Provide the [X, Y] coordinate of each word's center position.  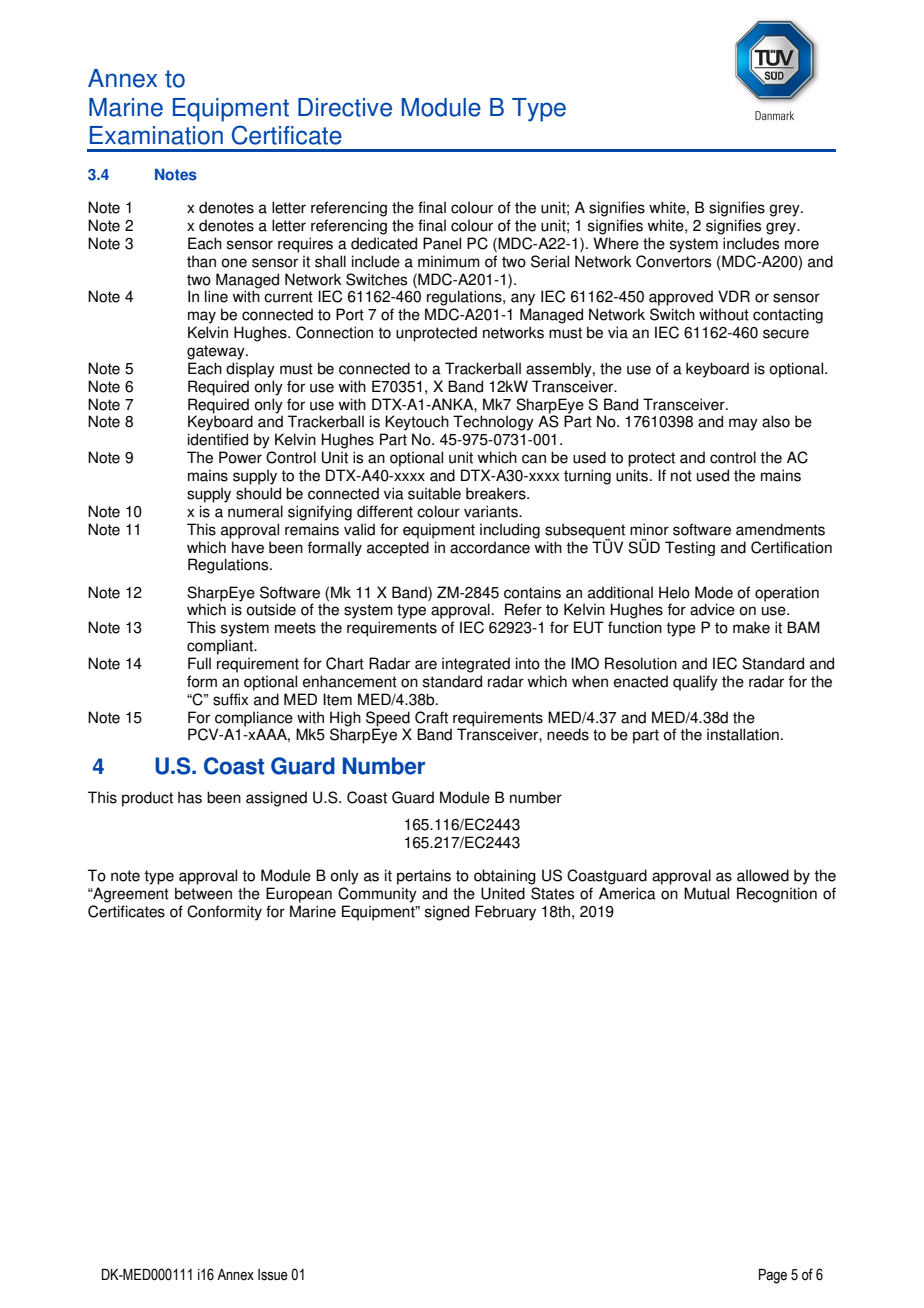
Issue [273, 1275]
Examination [156, 135]
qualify [695, 683]
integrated [476, 665]
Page [773, 1276]
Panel [442, 243]
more [802, 245]
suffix [230, 699]
